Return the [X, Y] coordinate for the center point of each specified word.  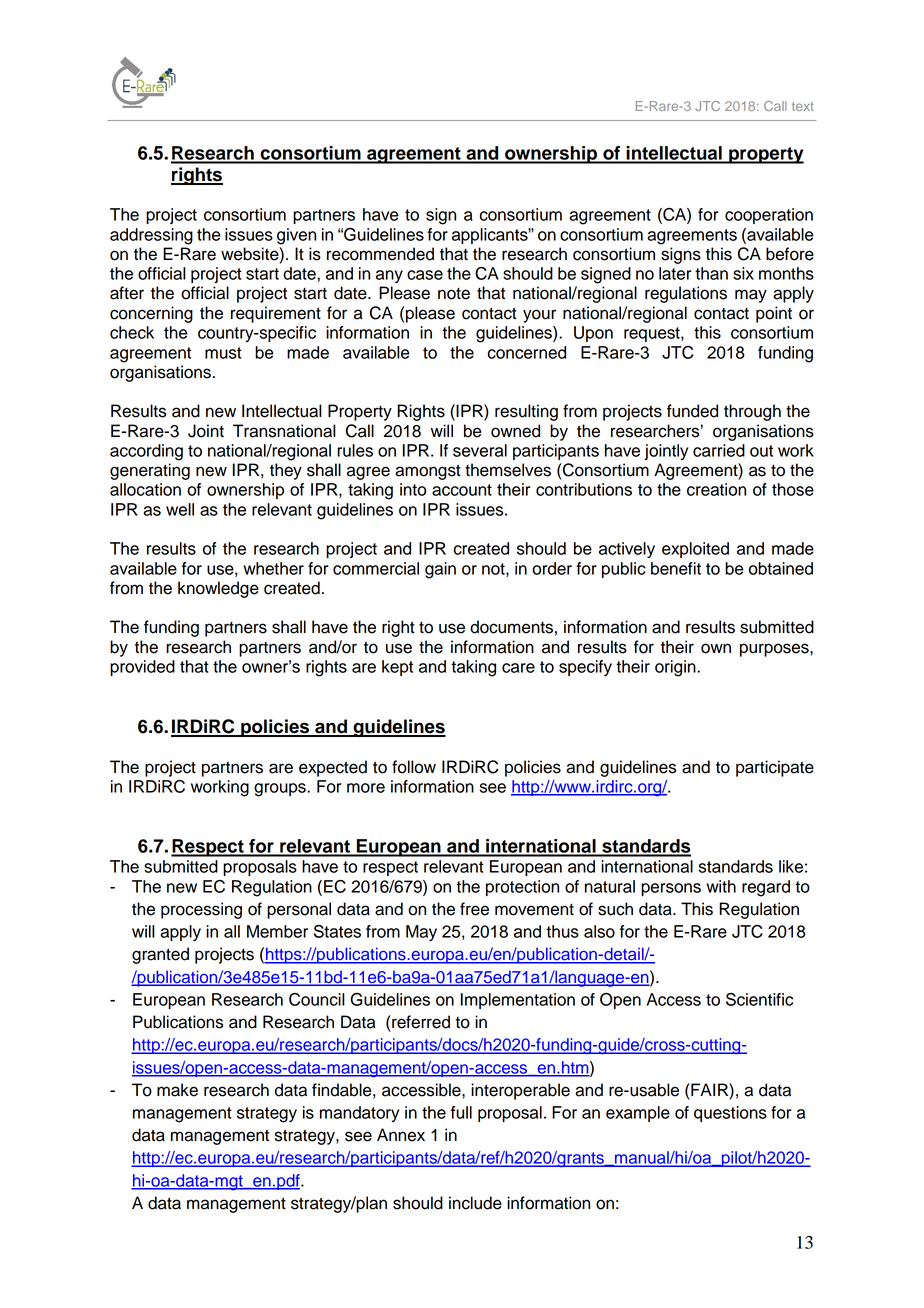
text [803, 106]
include [475, 1203]
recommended [380, 254]
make [177, 1090]
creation [716, 489]
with [721, 886]
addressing [151, 236]
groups [281, 790]
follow [414, 767]
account [462, 490]
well [180, 509]
